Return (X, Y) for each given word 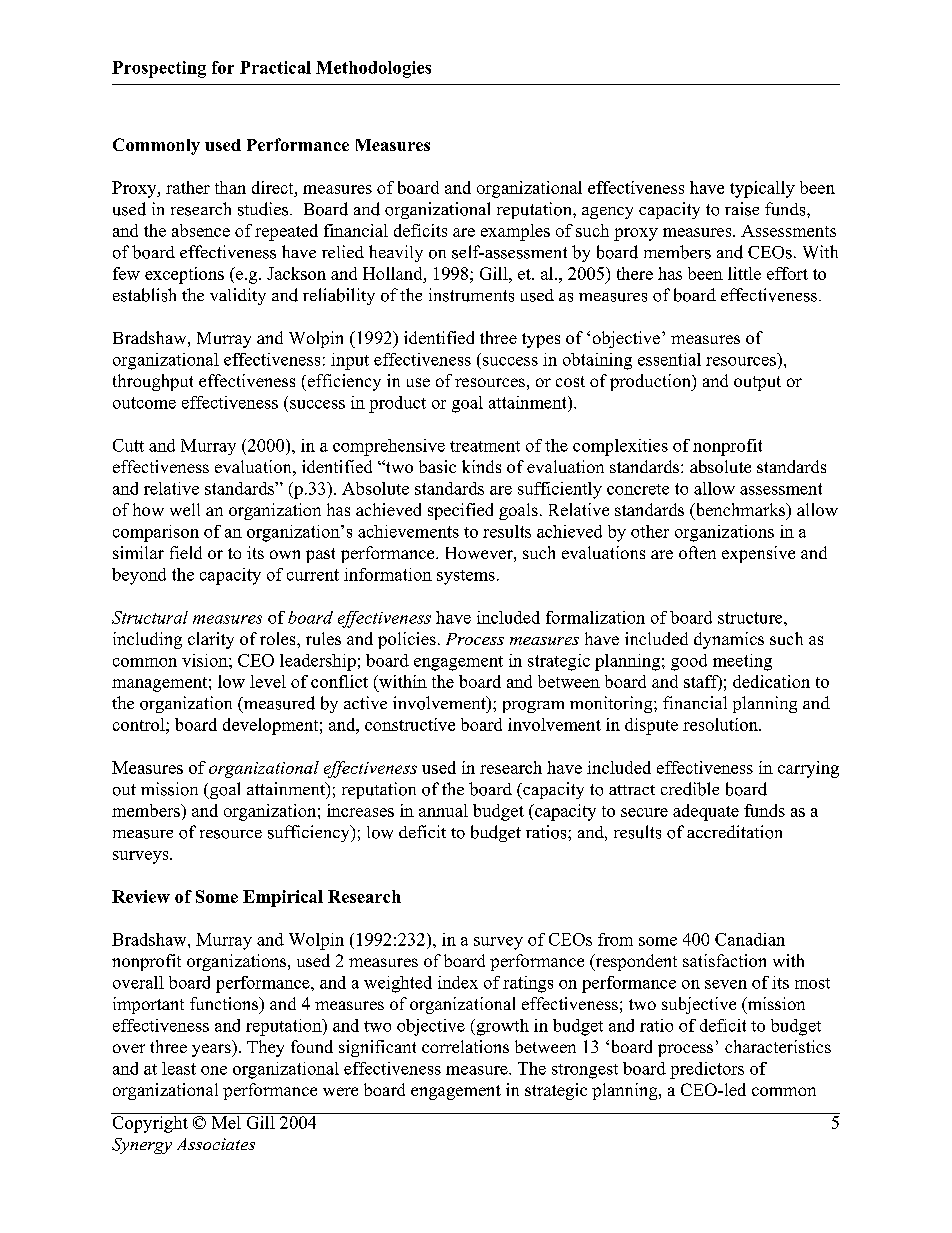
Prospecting (159, 69)
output (757, 383)
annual (443, 810)
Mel (226, 1121)
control (140, 724)
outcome (144, 403)
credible (690, 789)
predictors (707, 1070)
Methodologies (373, 69)
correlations (465, 1046)
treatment (485, 446)
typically (762, 189)
